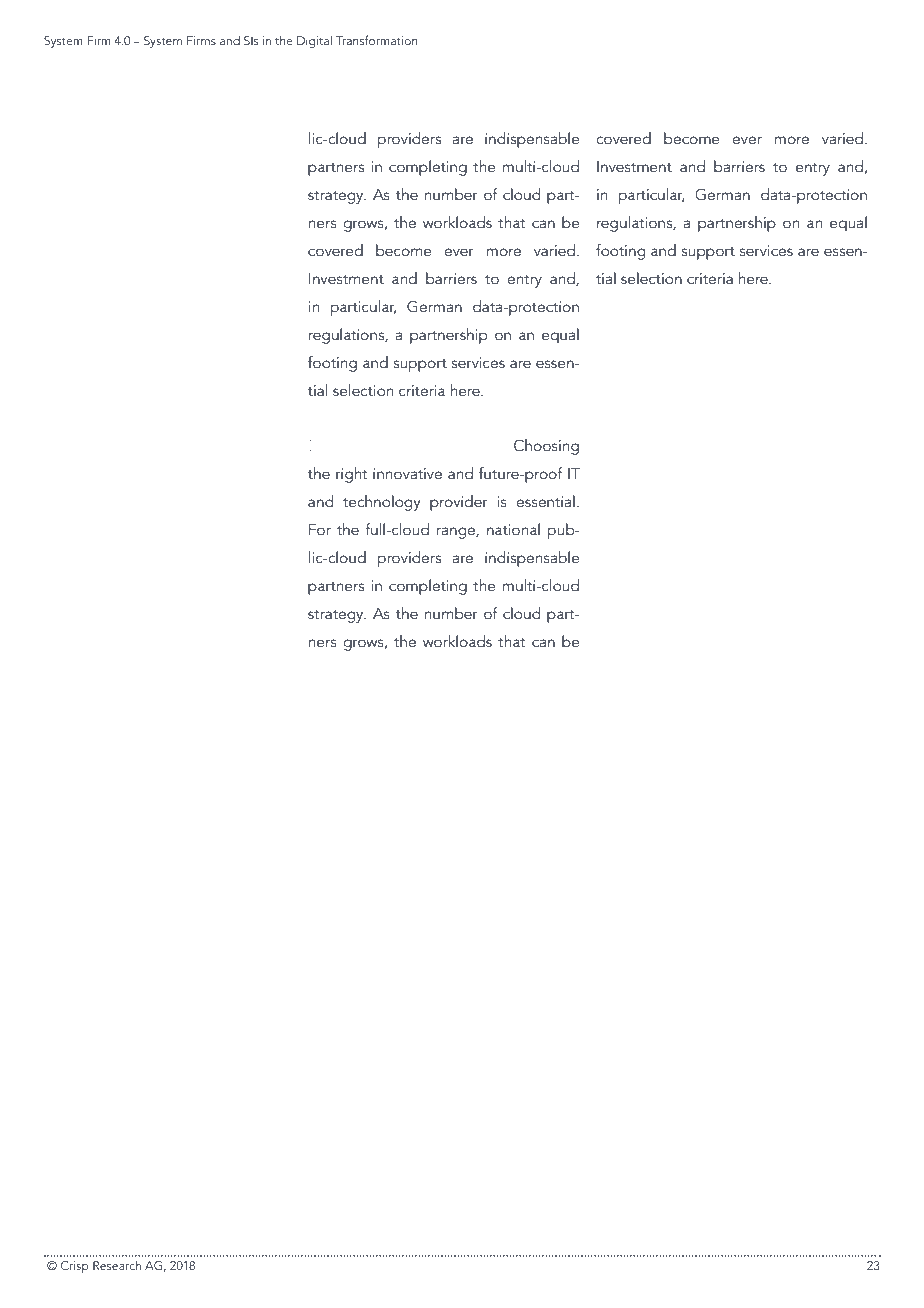  What do you see at coordinates (314, 42) in the document?
I see `Digital` at bounding box center [314, 42].
